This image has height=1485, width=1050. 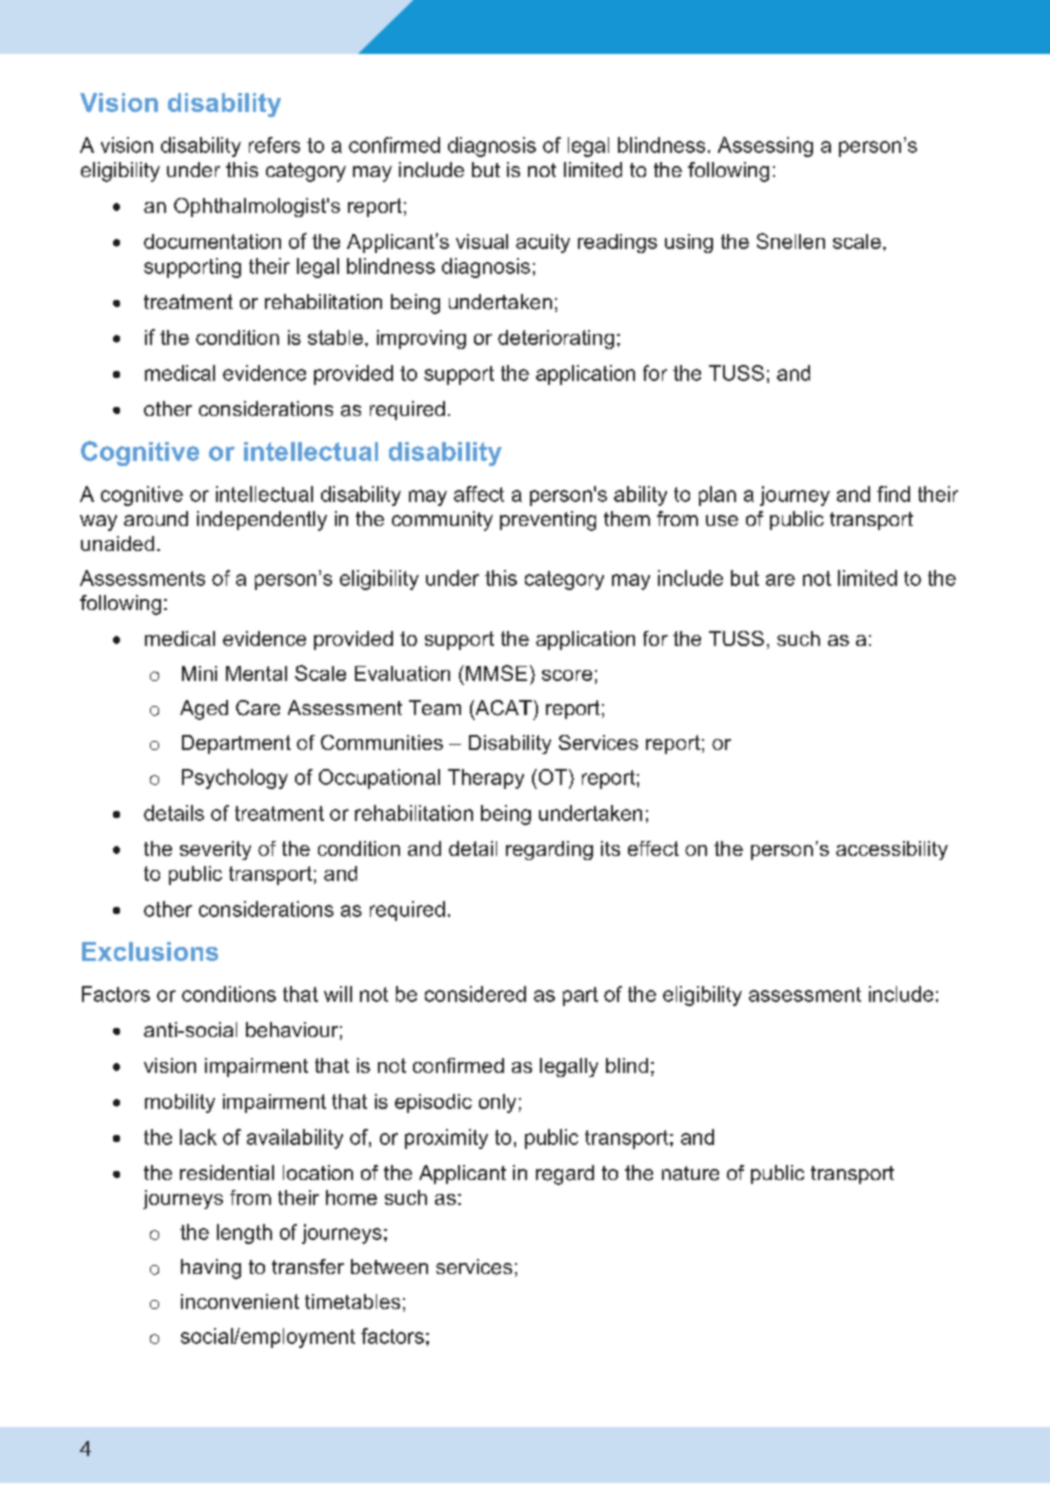 I want to click on severity, so click(x=215, y=850).
